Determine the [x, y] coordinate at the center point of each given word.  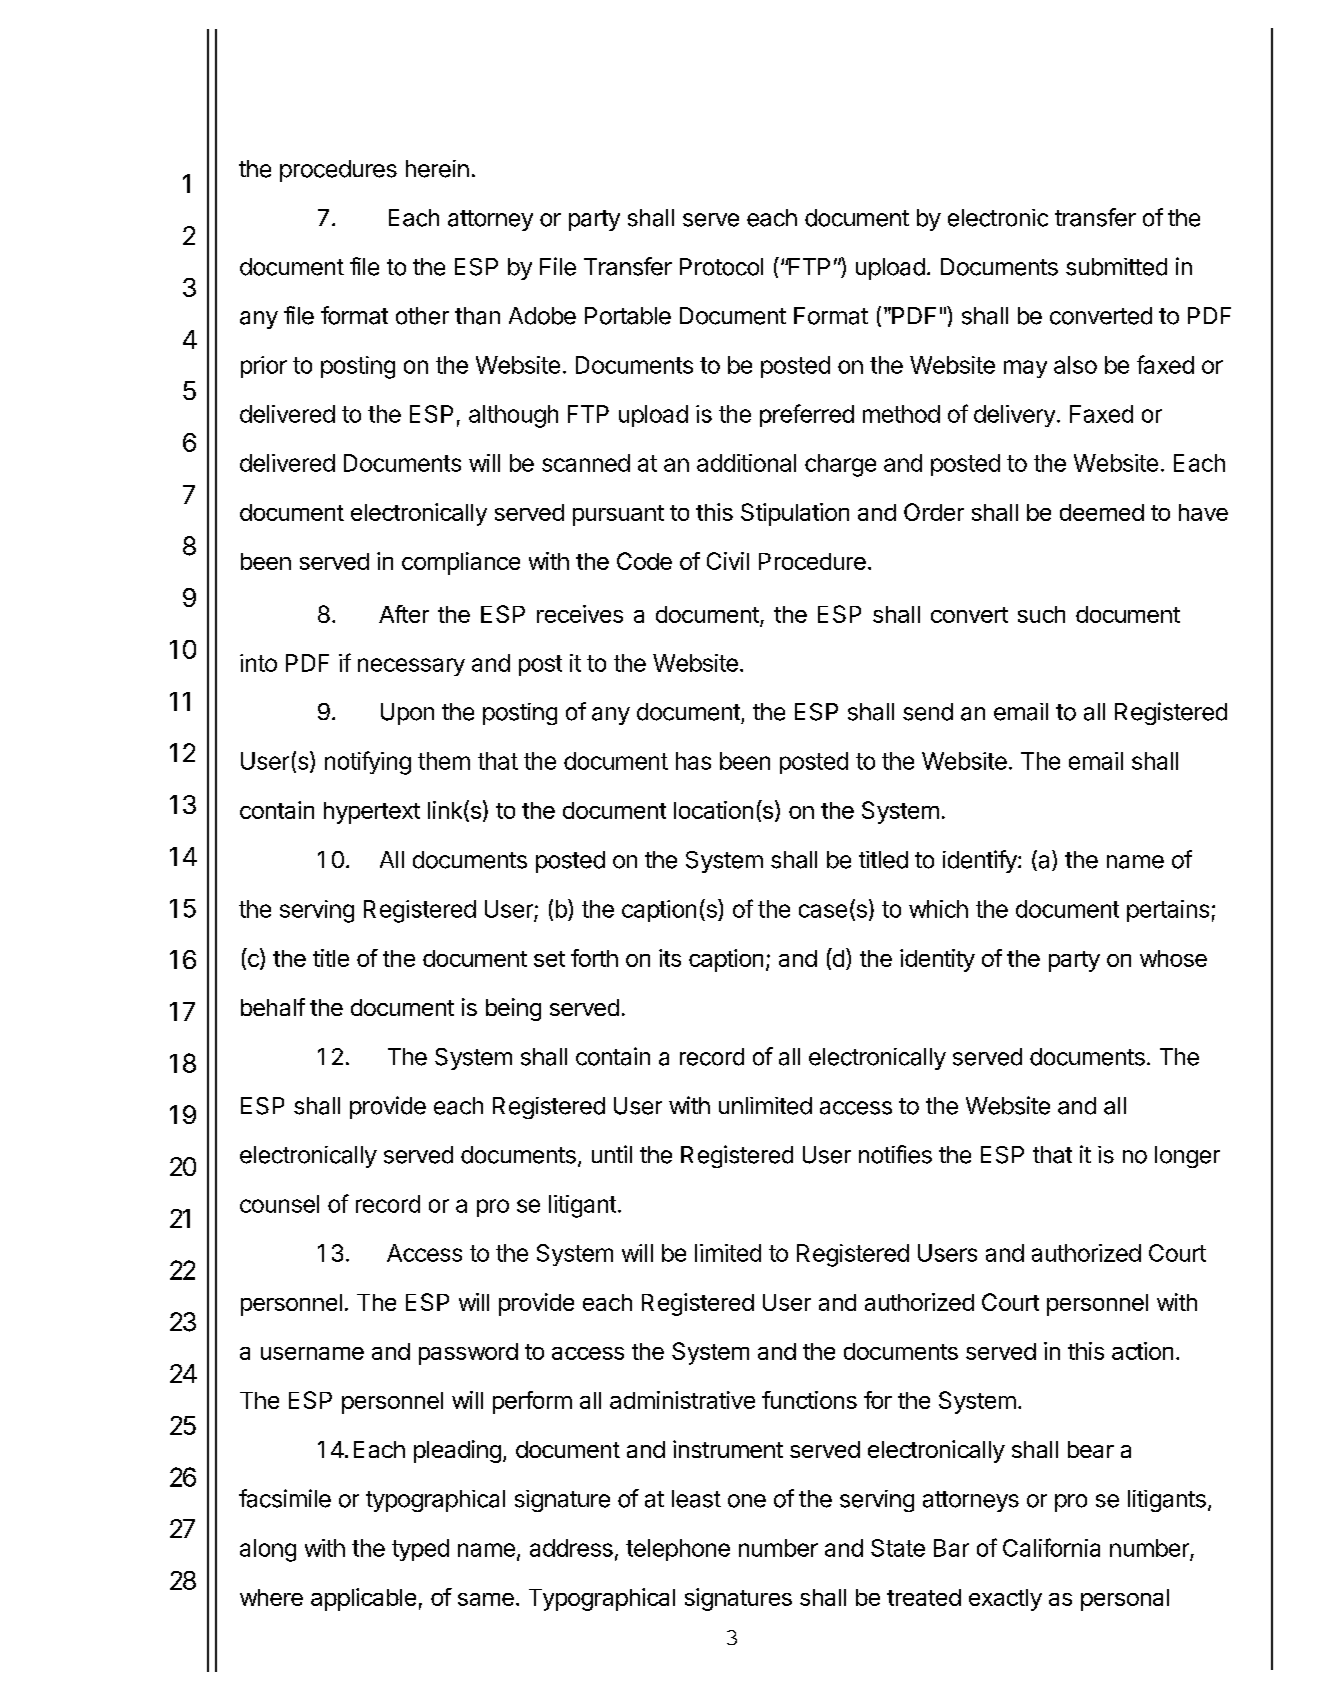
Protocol [721, 267]
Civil [728, 561]
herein [437, 169]
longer [1187, 1157]
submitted [1116, 267]
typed [420, 1550]
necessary [411, 667]
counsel [279, 1204]
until [612, 1154]
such [1041, 614]
